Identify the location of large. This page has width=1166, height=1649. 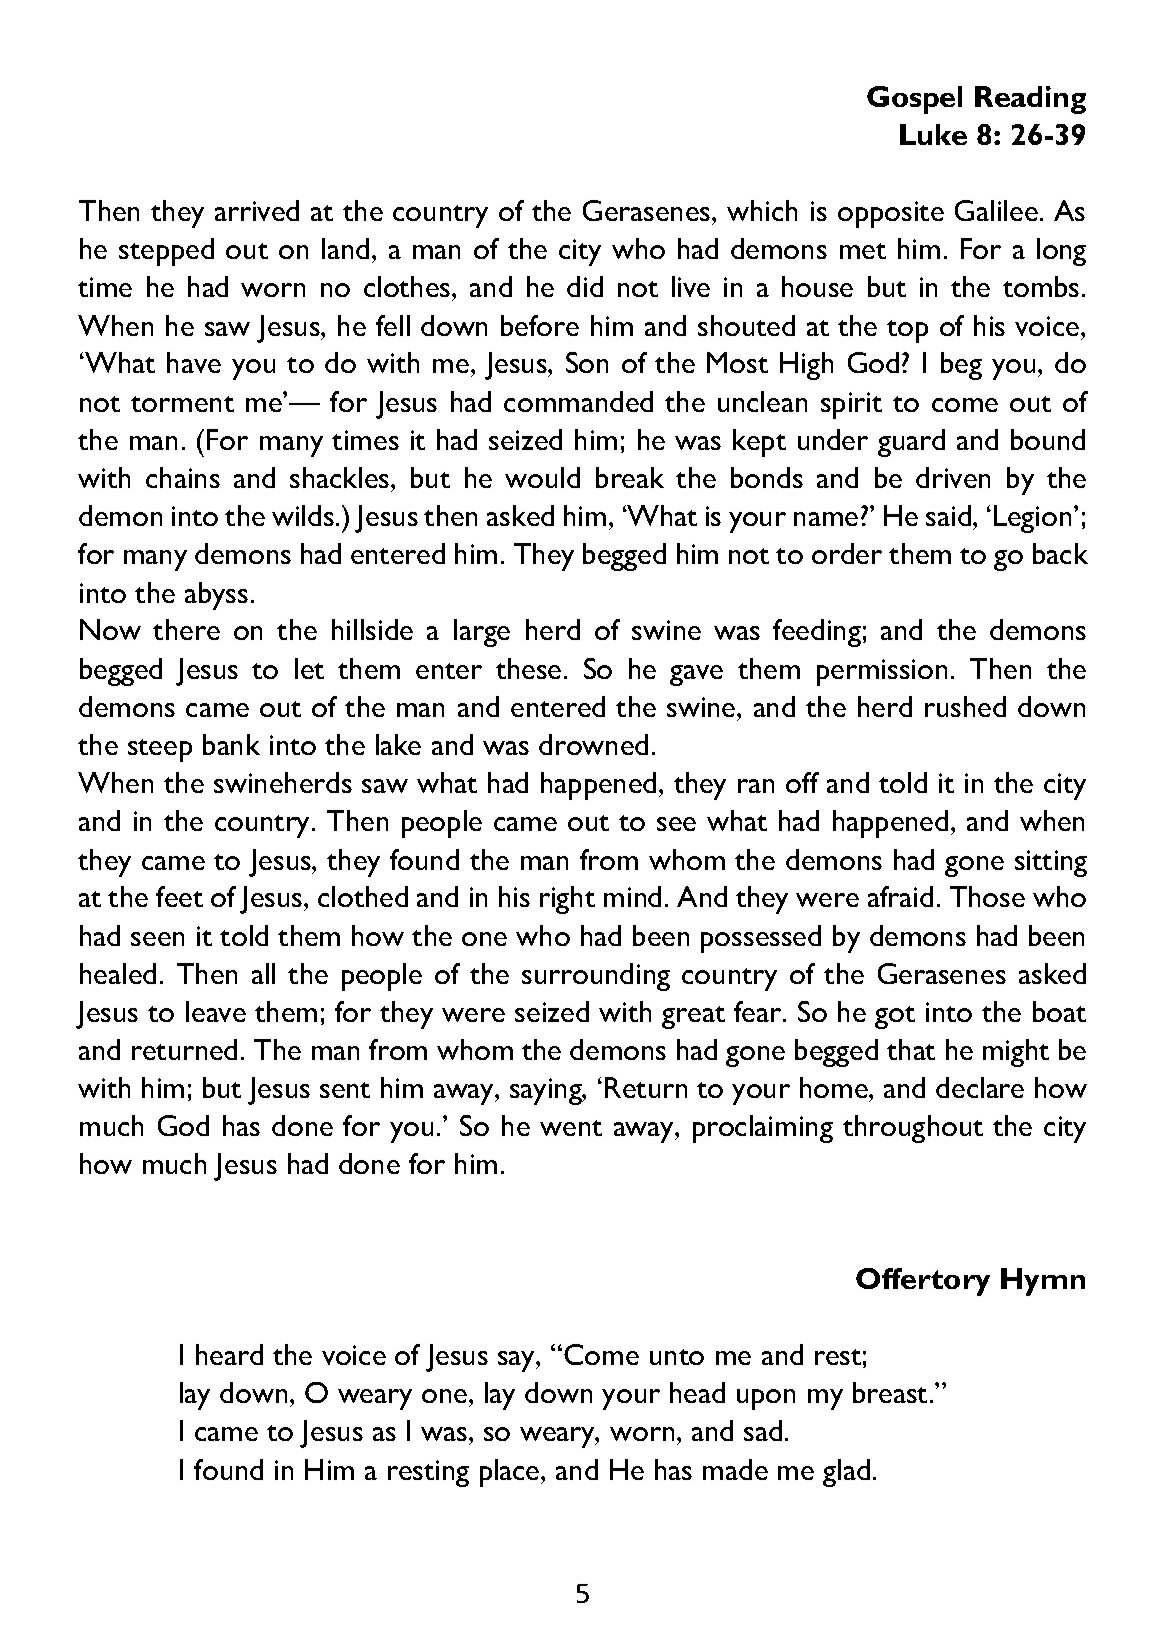
(482, 633).
